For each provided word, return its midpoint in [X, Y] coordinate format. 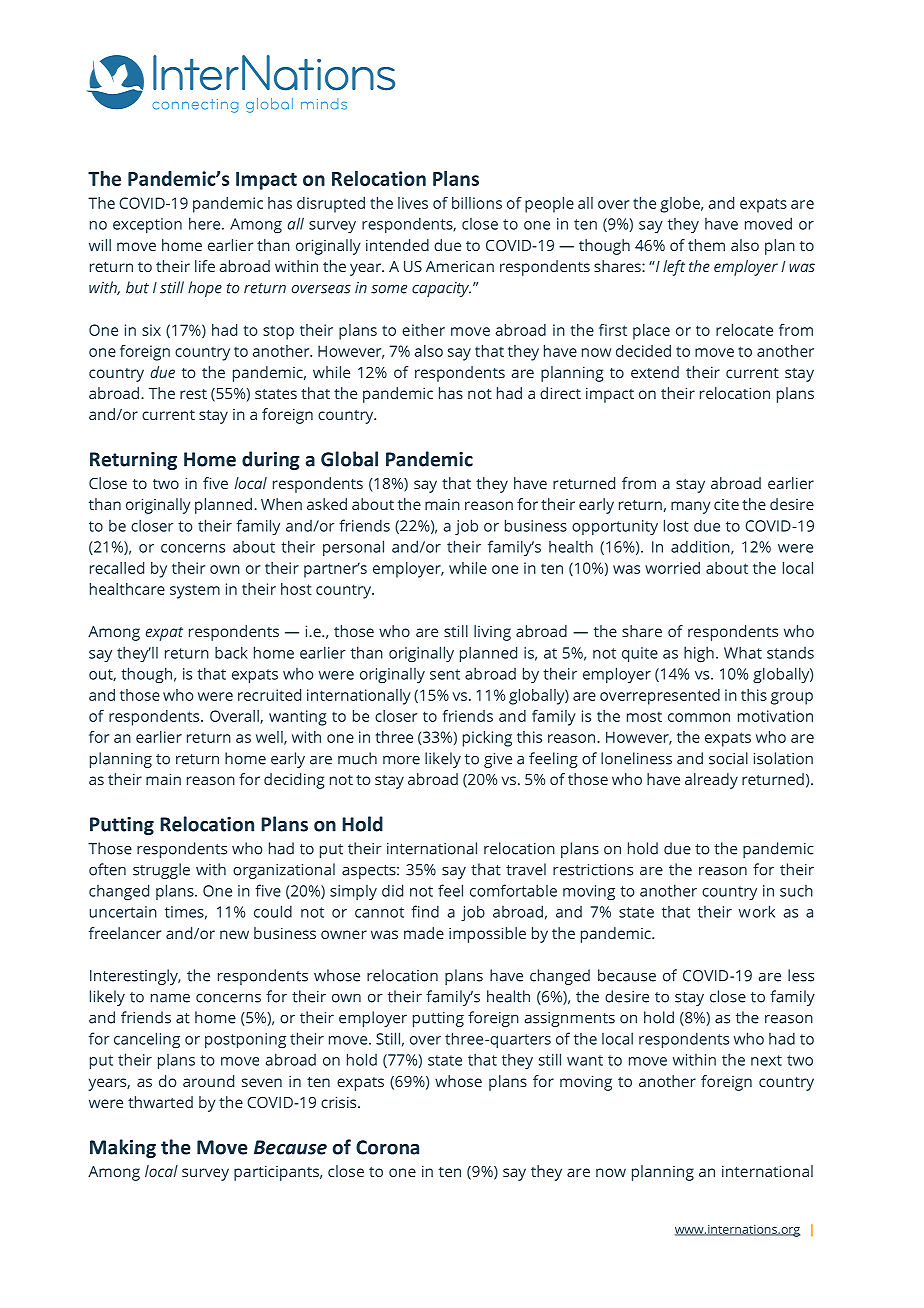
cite [726, 504]
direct [560, 393]
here [206, 223]
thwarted [160, 1102]
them [706, 245]
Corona [387, 1147]
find [425, 911]
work [757, 911]
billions [477, 203]
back [231, 652]
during [271, 460]
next [766, 1060]
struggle [161, 871]
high [699, 654]
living [492, 633]
